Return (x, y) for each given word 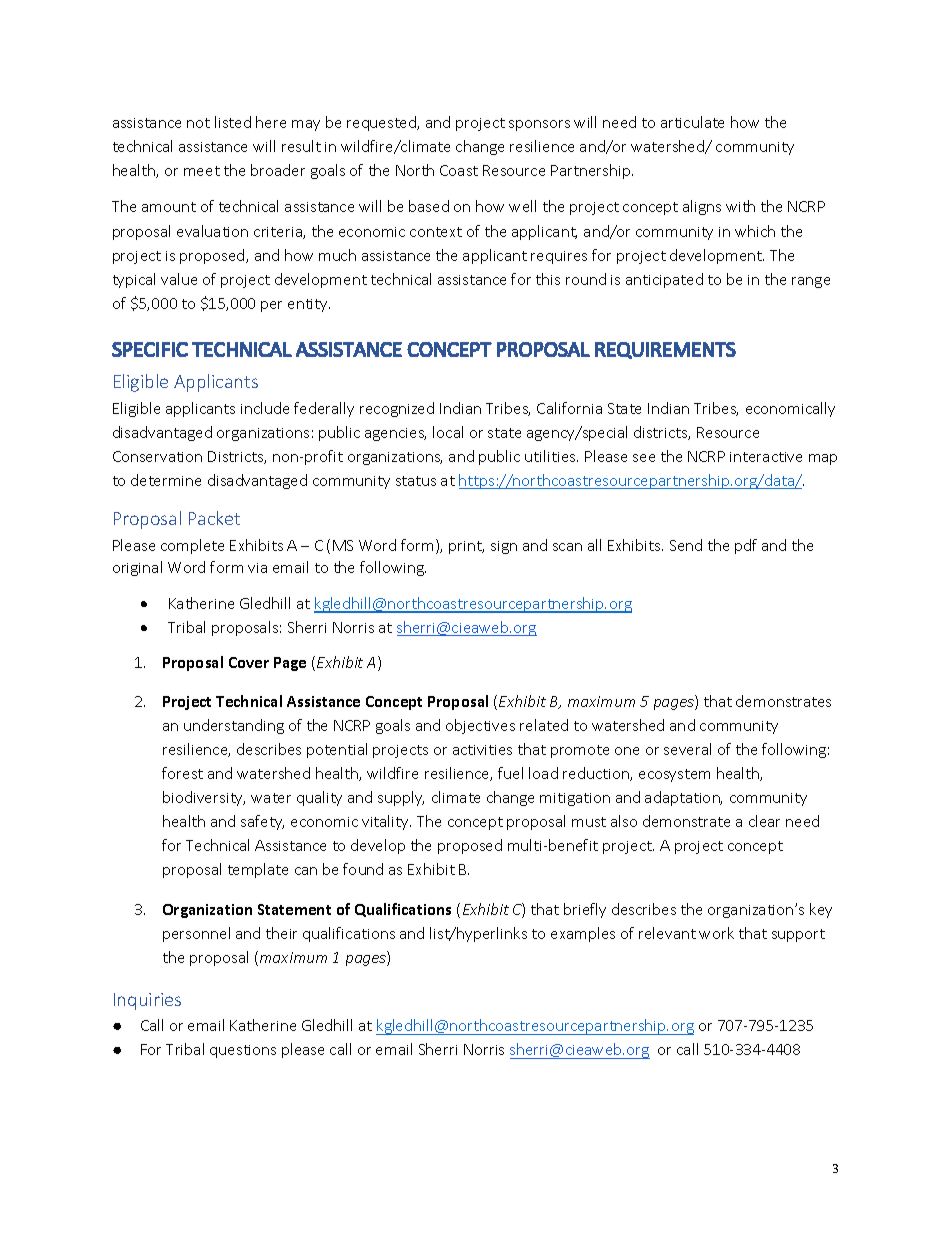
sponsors (539, 125)
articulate (692, 122)
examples (583, 934)
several (687, 749)
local (448, 432)
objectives (480, 726)
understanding (234, 726)
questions (243, 1051)
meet (202, 171)
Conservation (157, 456)
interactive (766, 457)
